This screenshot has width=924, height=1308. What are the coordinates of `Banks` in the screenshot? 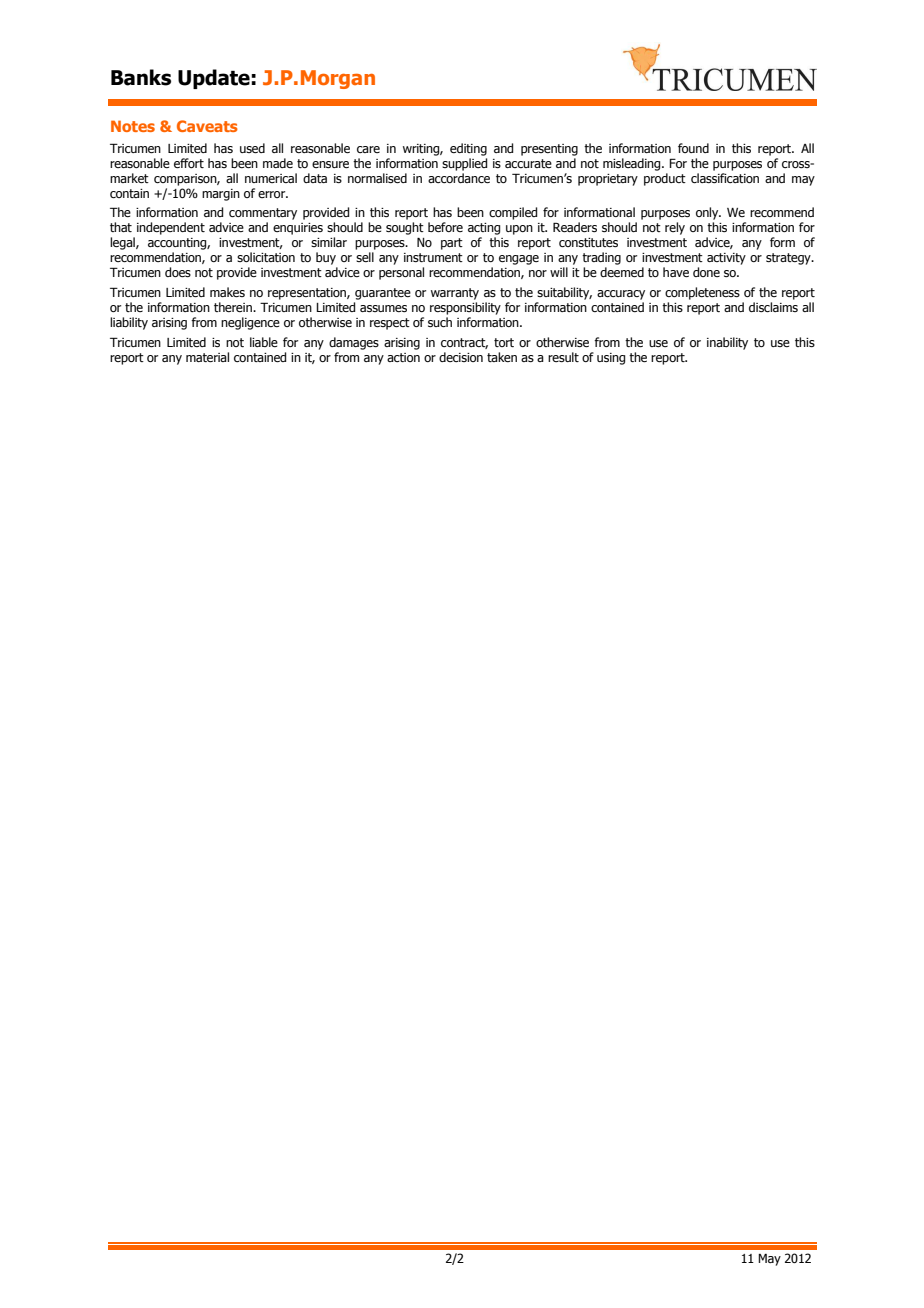 It's located at (141, 77).
